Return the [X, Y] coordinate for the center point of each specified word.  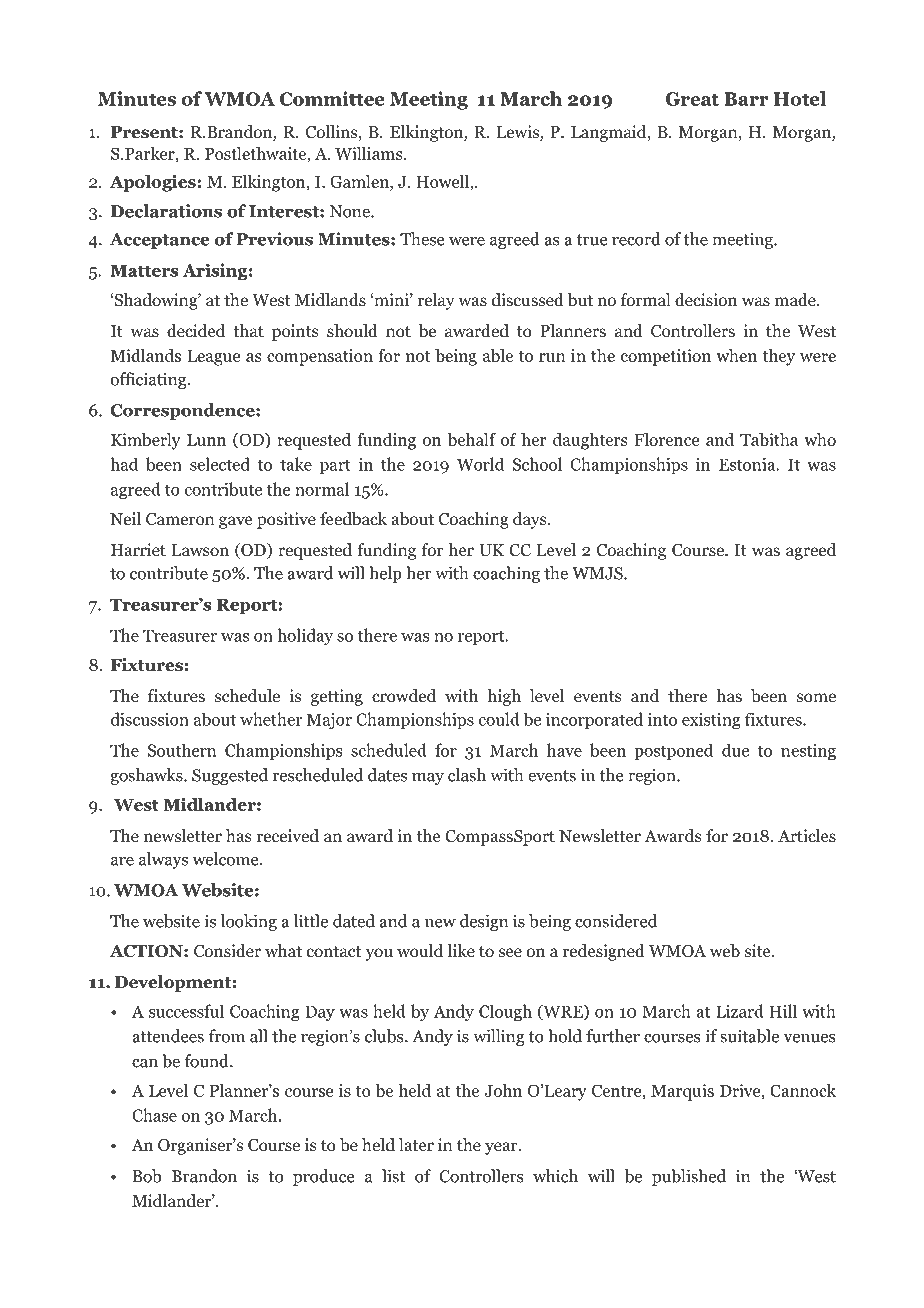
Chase [154, 1115]
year [502, 1148]
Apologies [154, 183]
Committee [332, 98]
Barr [746, 99]
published [689, 1177]
